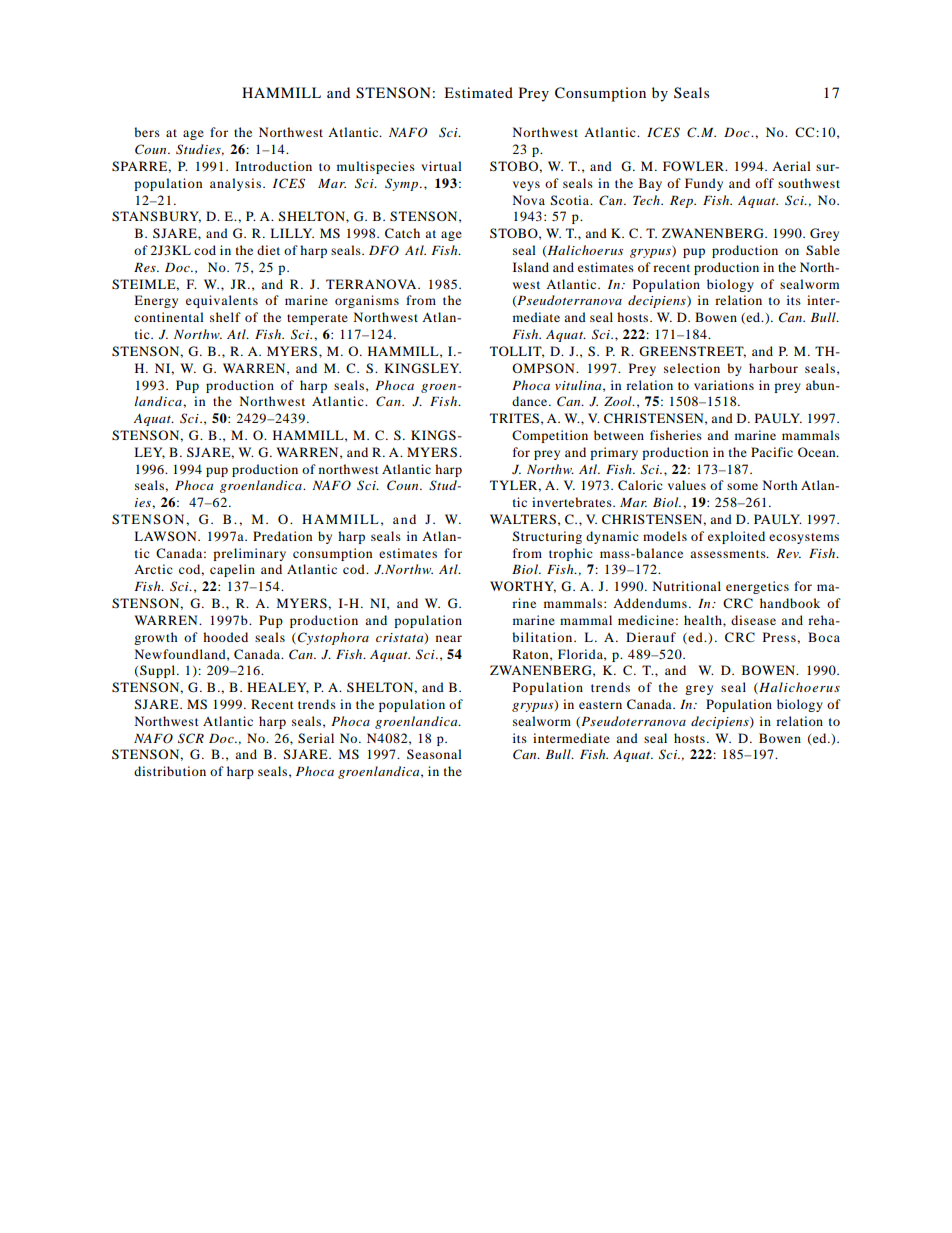  Describe the element at coordinates (550, 436) in the page. I see `Competition` at that location.
